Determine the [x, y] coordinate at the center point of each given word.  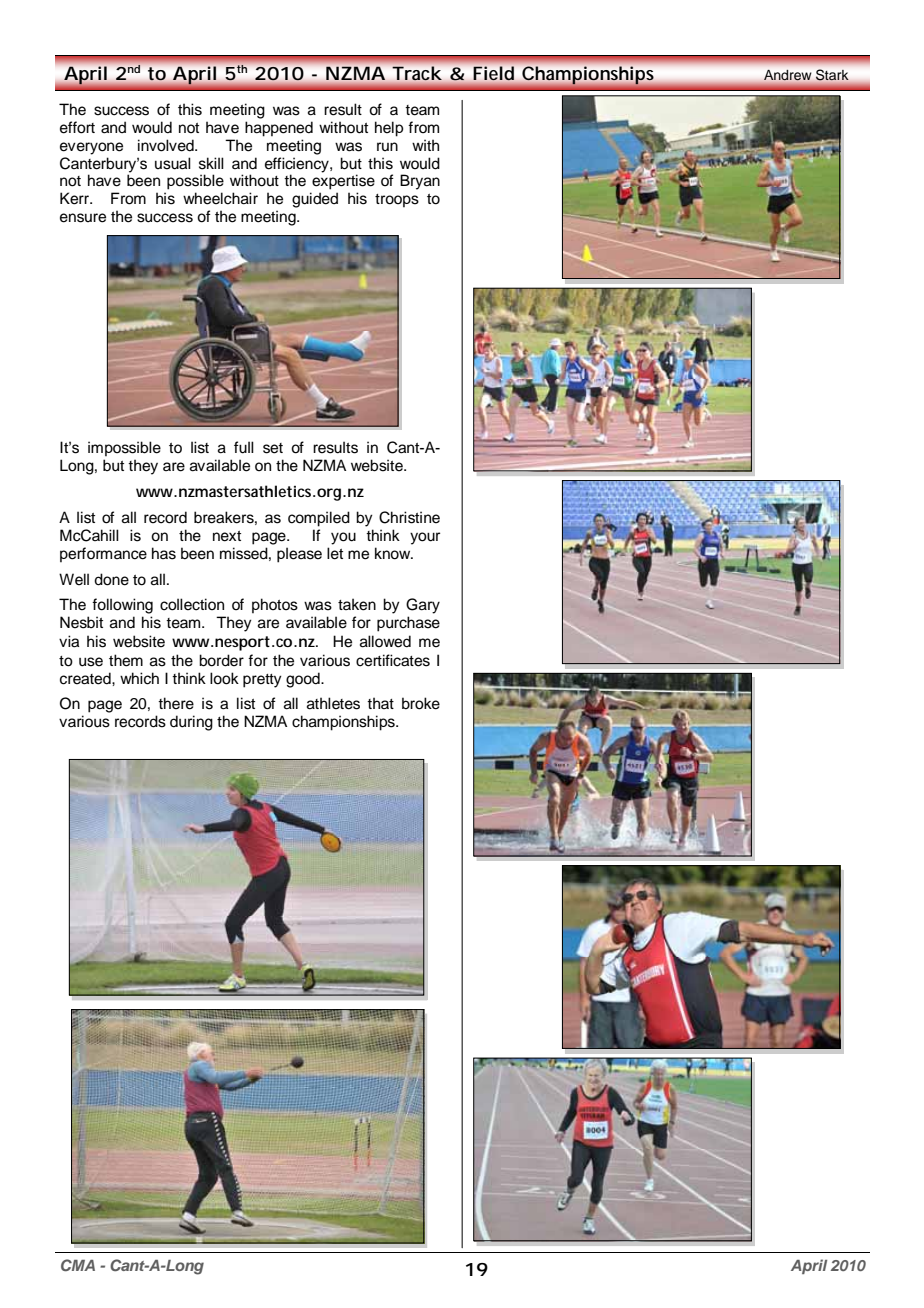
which [139, 678]
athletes [333, 703]
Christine [409, 517]
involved [167, 145]
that [380, 703]
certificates [393, 660]
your [425, 538]
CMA [78, 1265]
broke [421, 703]
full [244, 447]
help [389, 129]
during [191, 723]
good [304, 680]
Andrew [787, 75]
